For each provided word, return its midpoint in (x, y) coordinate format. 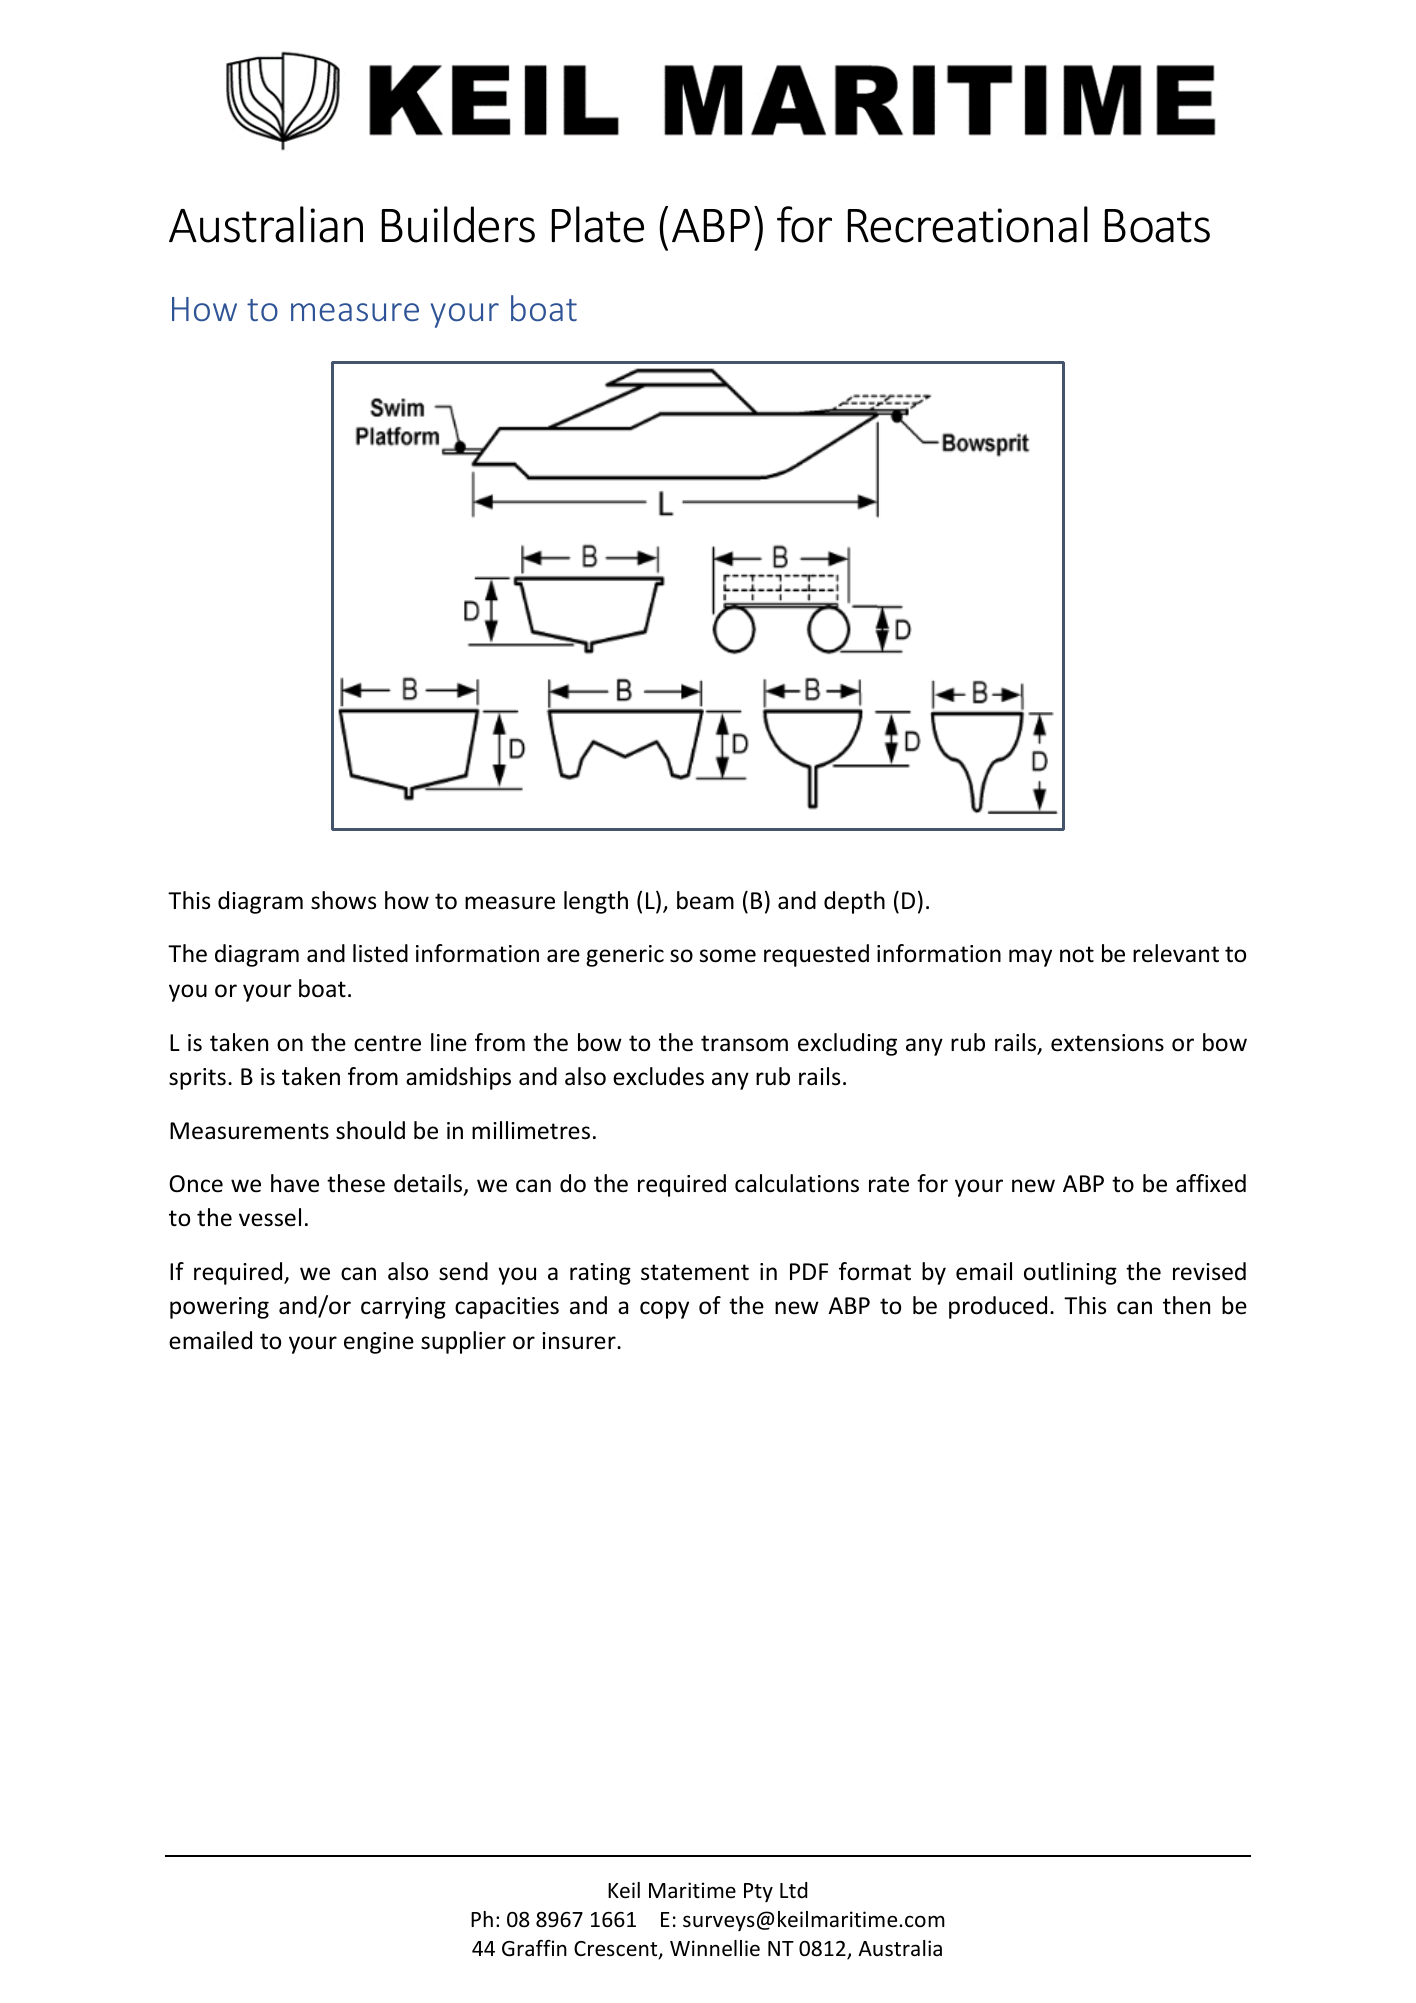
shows (343, 900)
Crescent (617, 1950)
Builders (458, 224)
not (1077, 954)
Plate (598, 224)
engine (379, 1343)
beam (705, 900)
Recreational (968, 224)
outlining (1070, 1273)
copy (664, 1310)
